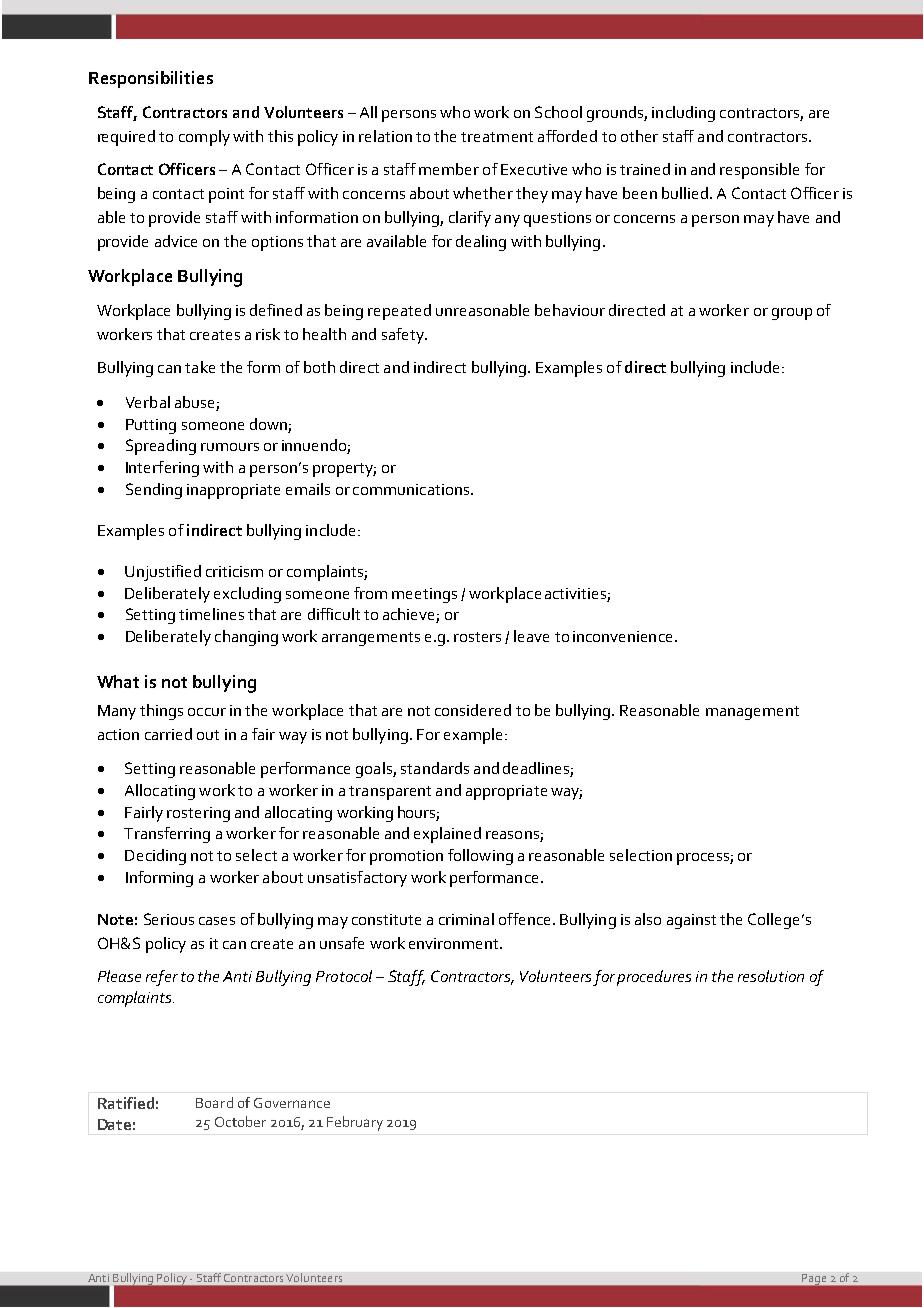 Image resolution: width=924 pixels, height=1308 pixels. Describe the element at coordinates (497, 137) in the screenshot. I see `treatment` at that location.
